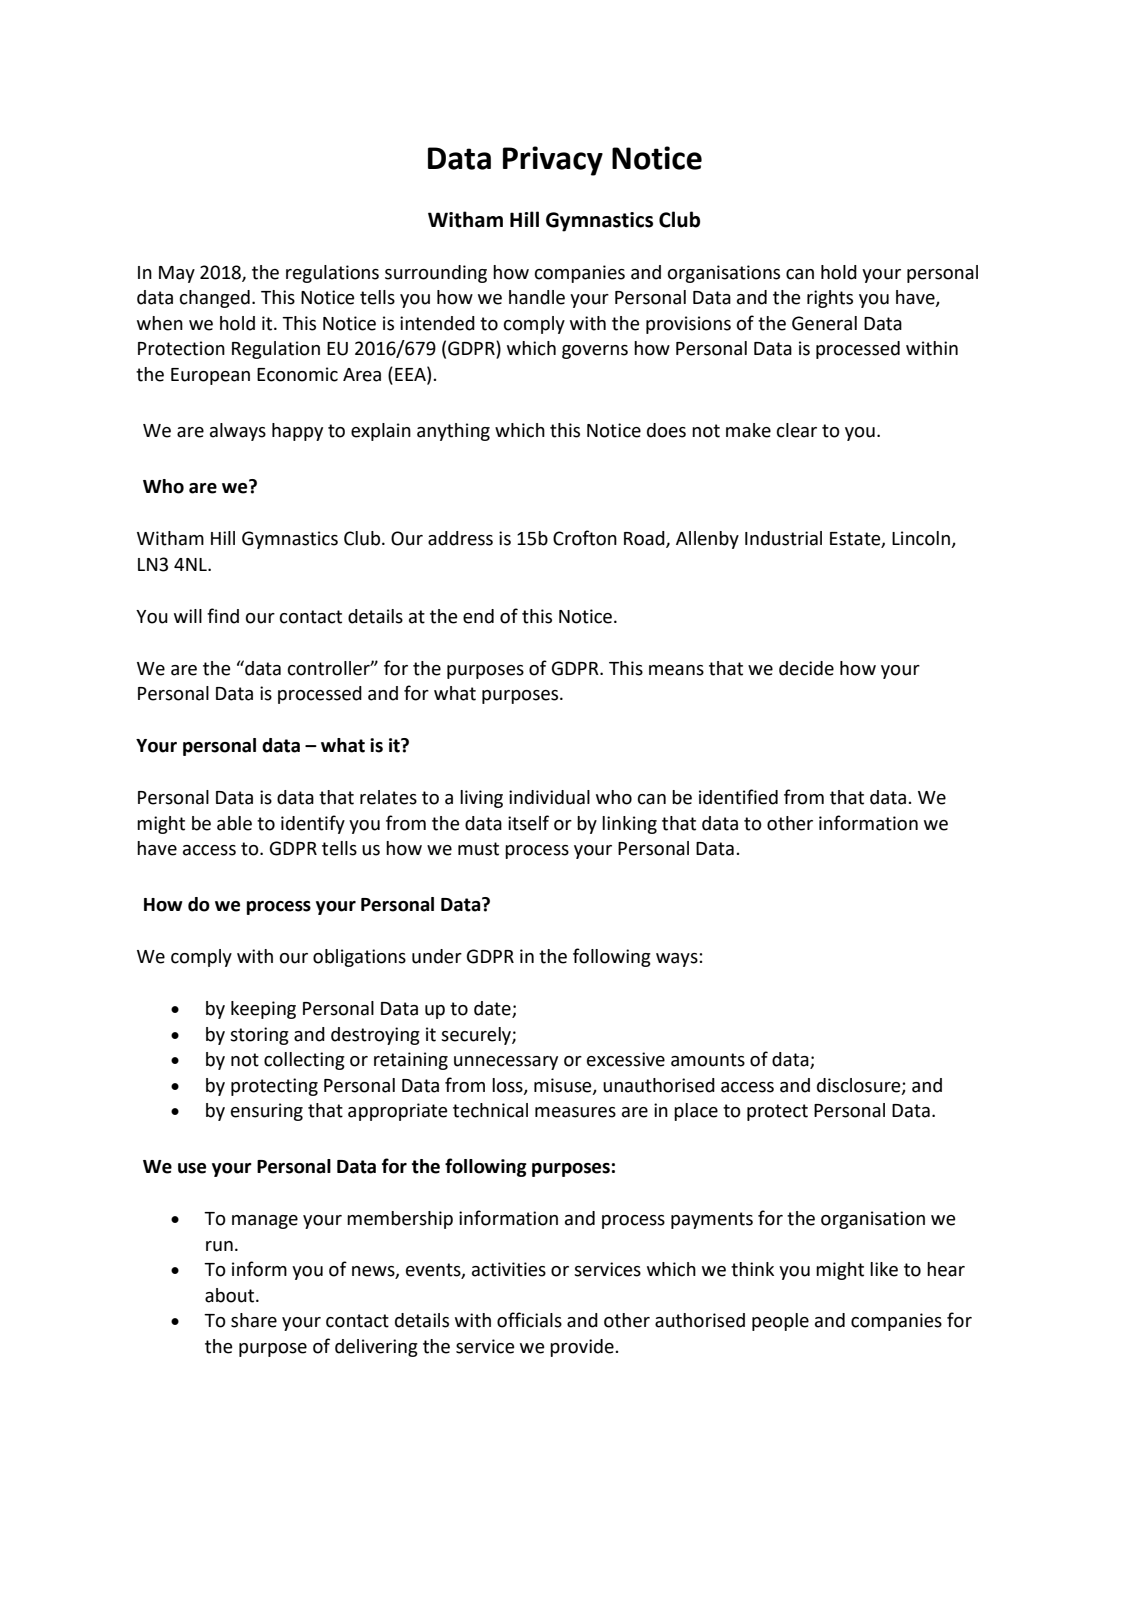 The height and width of the screenshot is (1597, 1129). Describe the element at coordinates (177, 274) in the screenshot. I see `May` at that location.
